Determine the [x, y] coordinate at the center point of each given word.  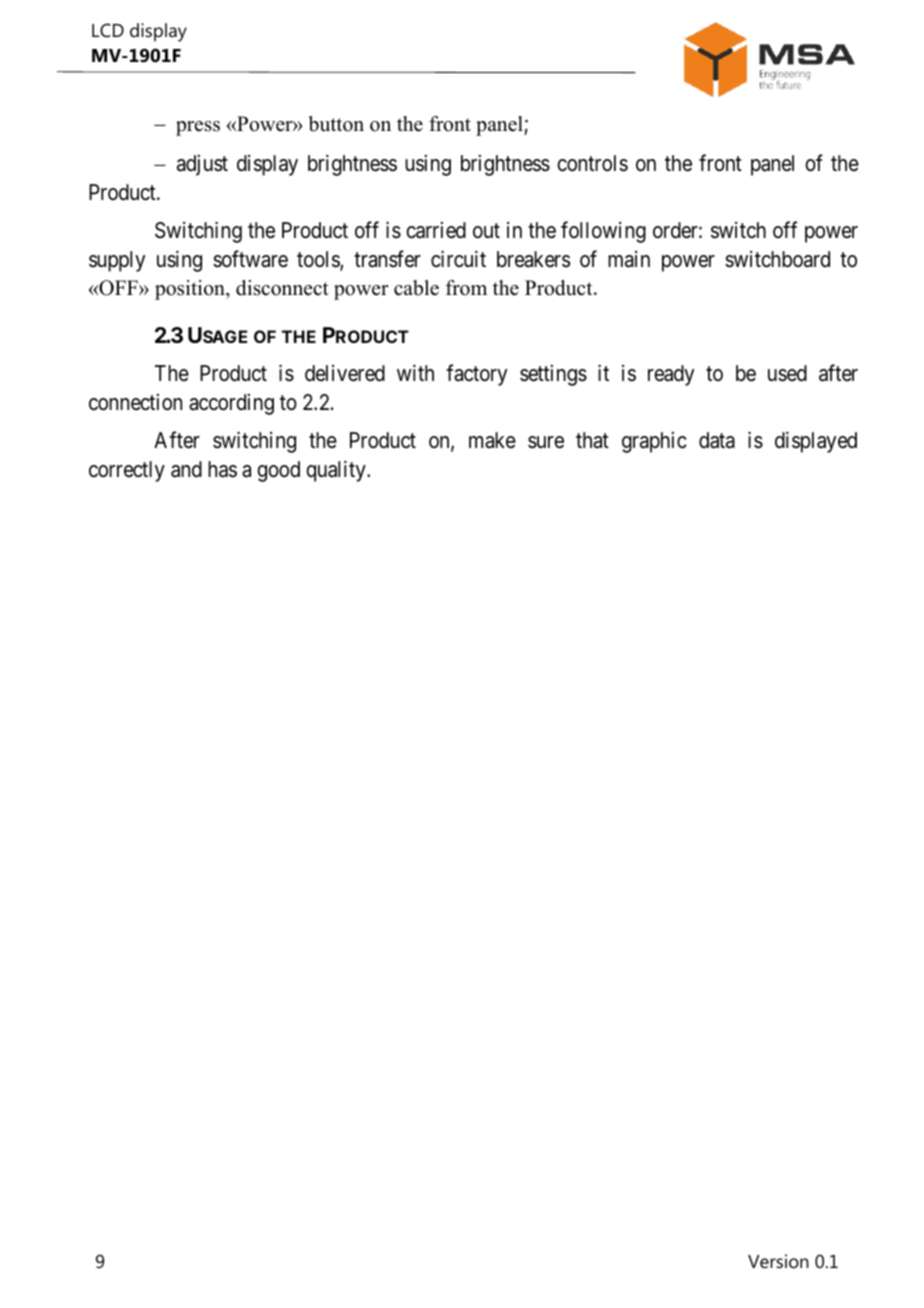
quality [337, 471]
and [186, 469]
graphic [654, 442]
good [278, 471]
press [198, 128]
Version [778, 1261]
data [717, 440]
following [603, 232]
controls [592, 163]
